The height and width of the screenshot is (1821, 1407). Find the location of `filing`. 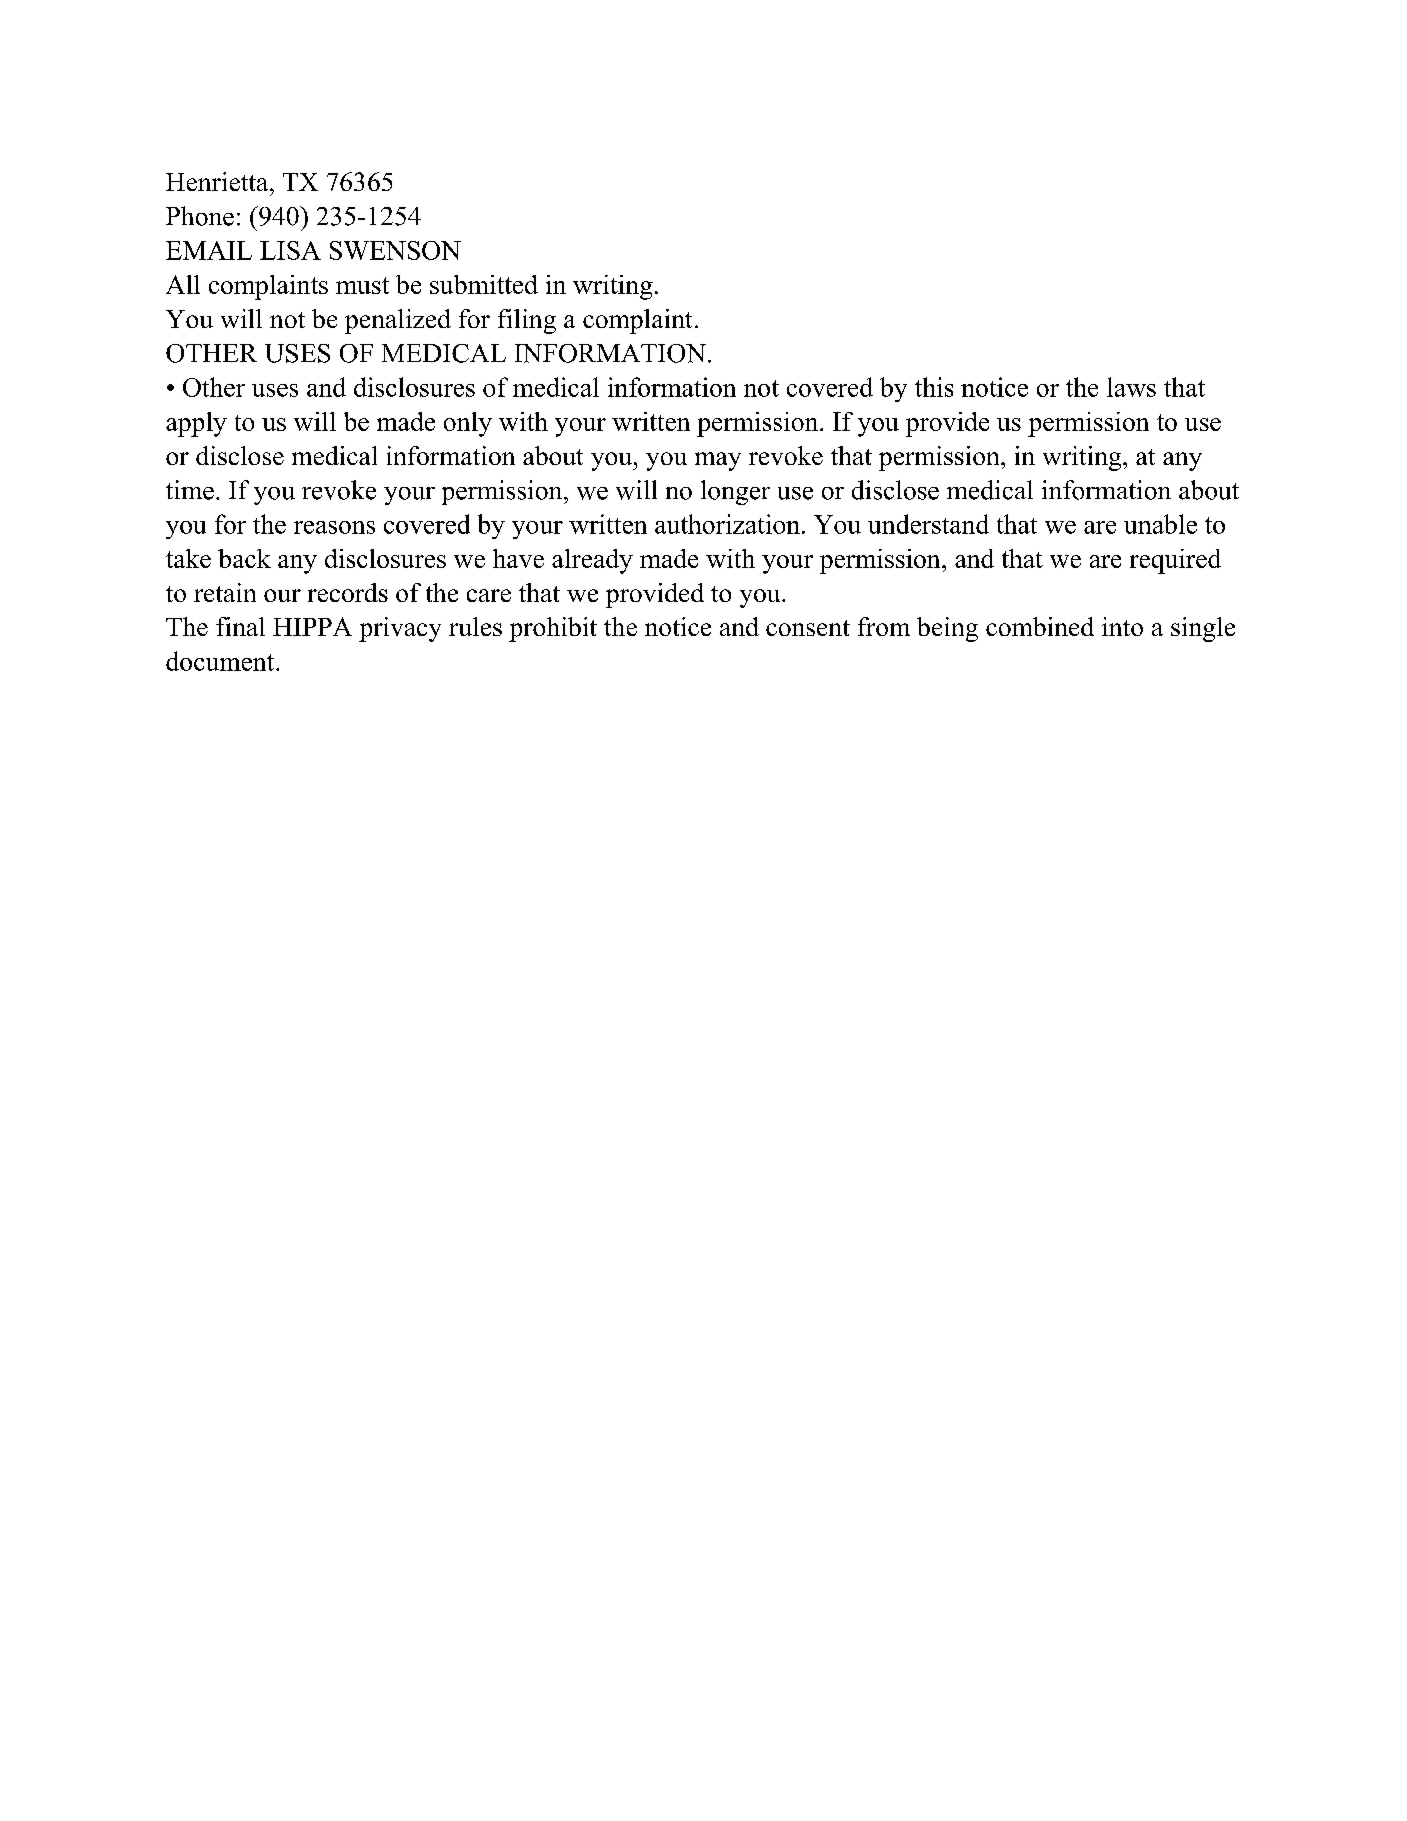

filing is located at coordinates (527, 321).
